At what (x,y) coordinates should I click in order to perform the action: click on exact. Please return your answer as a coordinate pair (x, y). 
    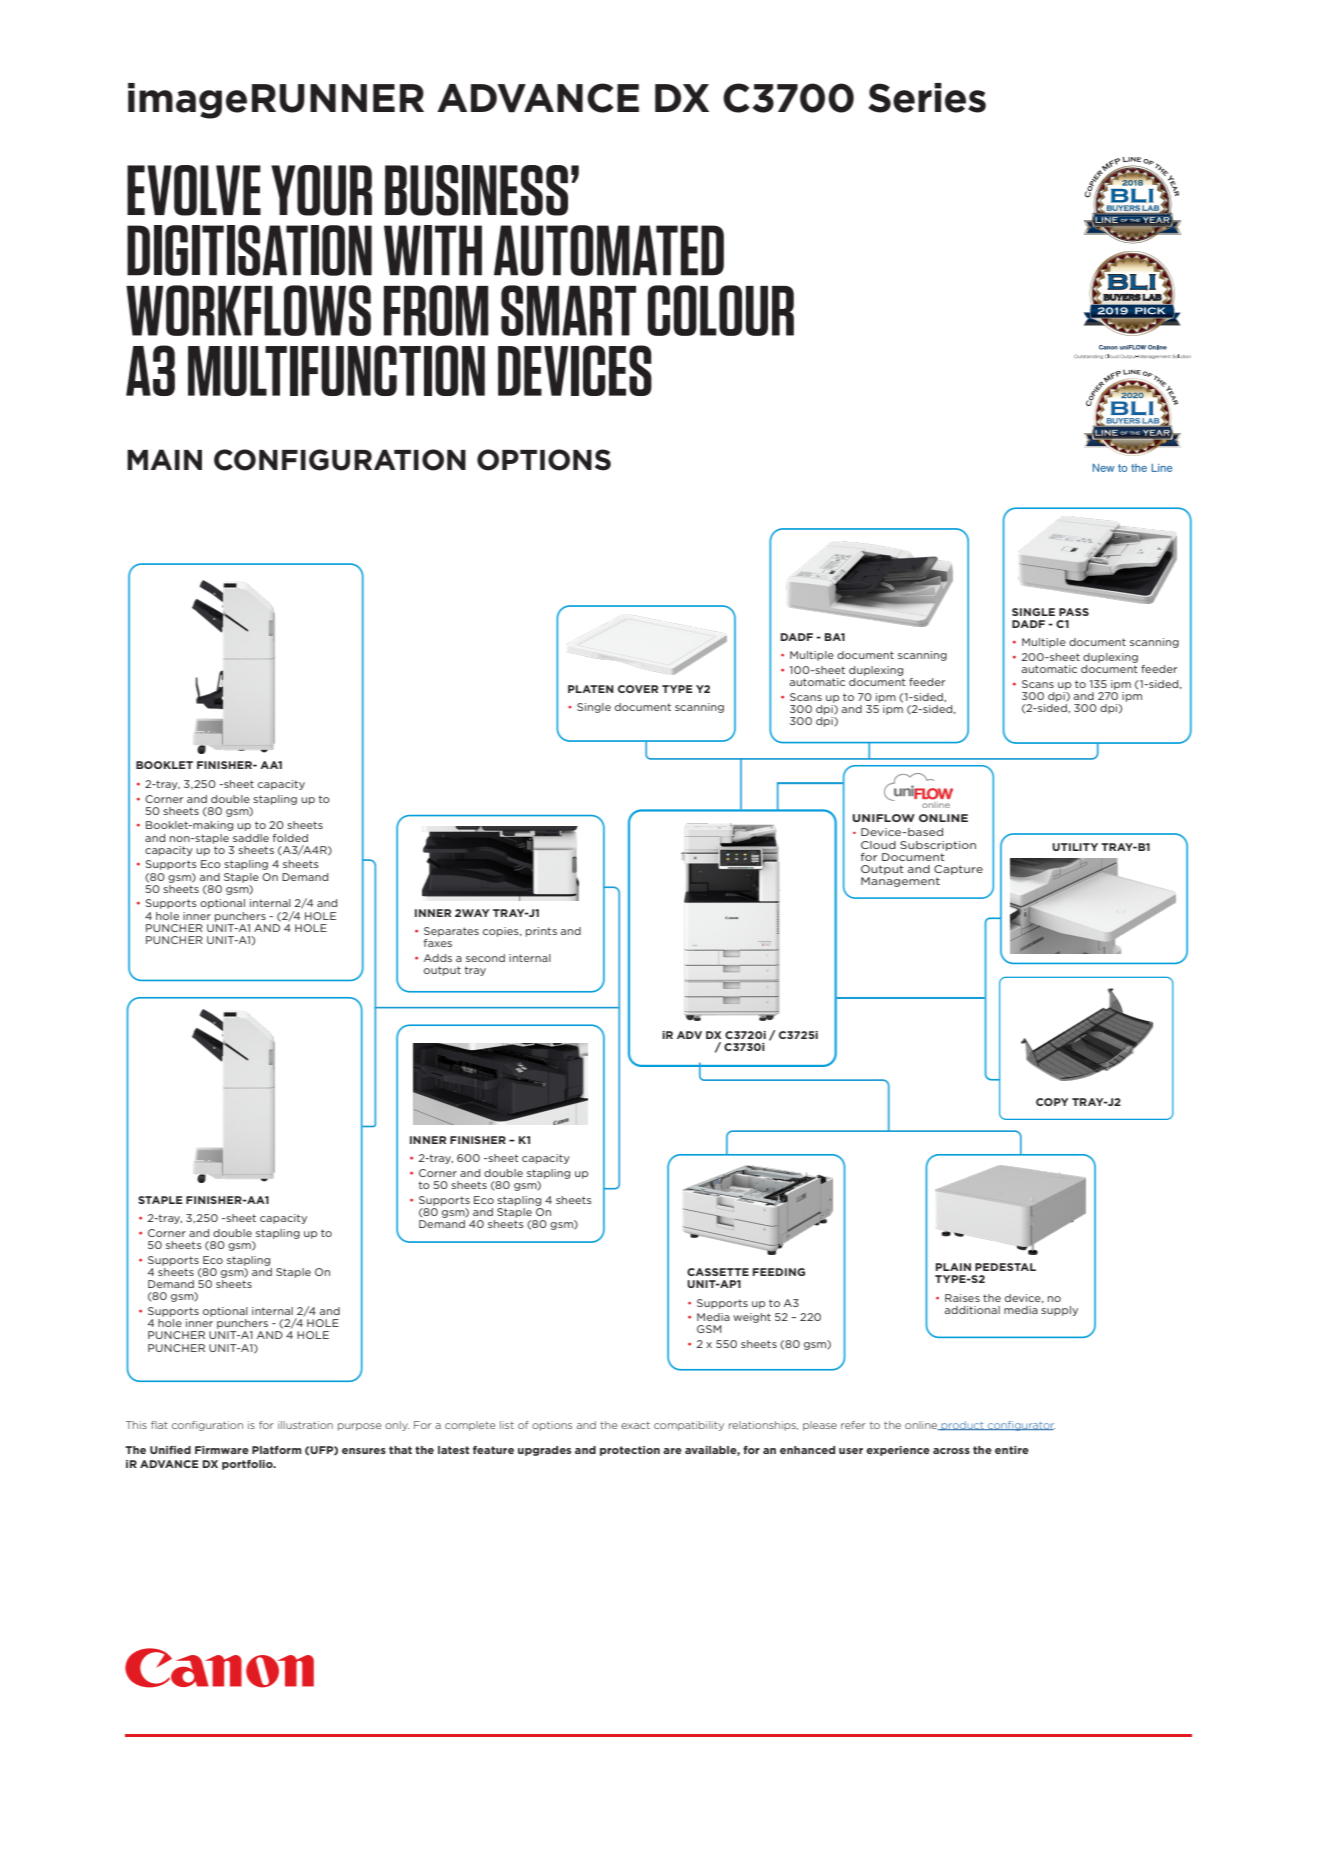
    Looking at the image, I should click on (635, 1425).
